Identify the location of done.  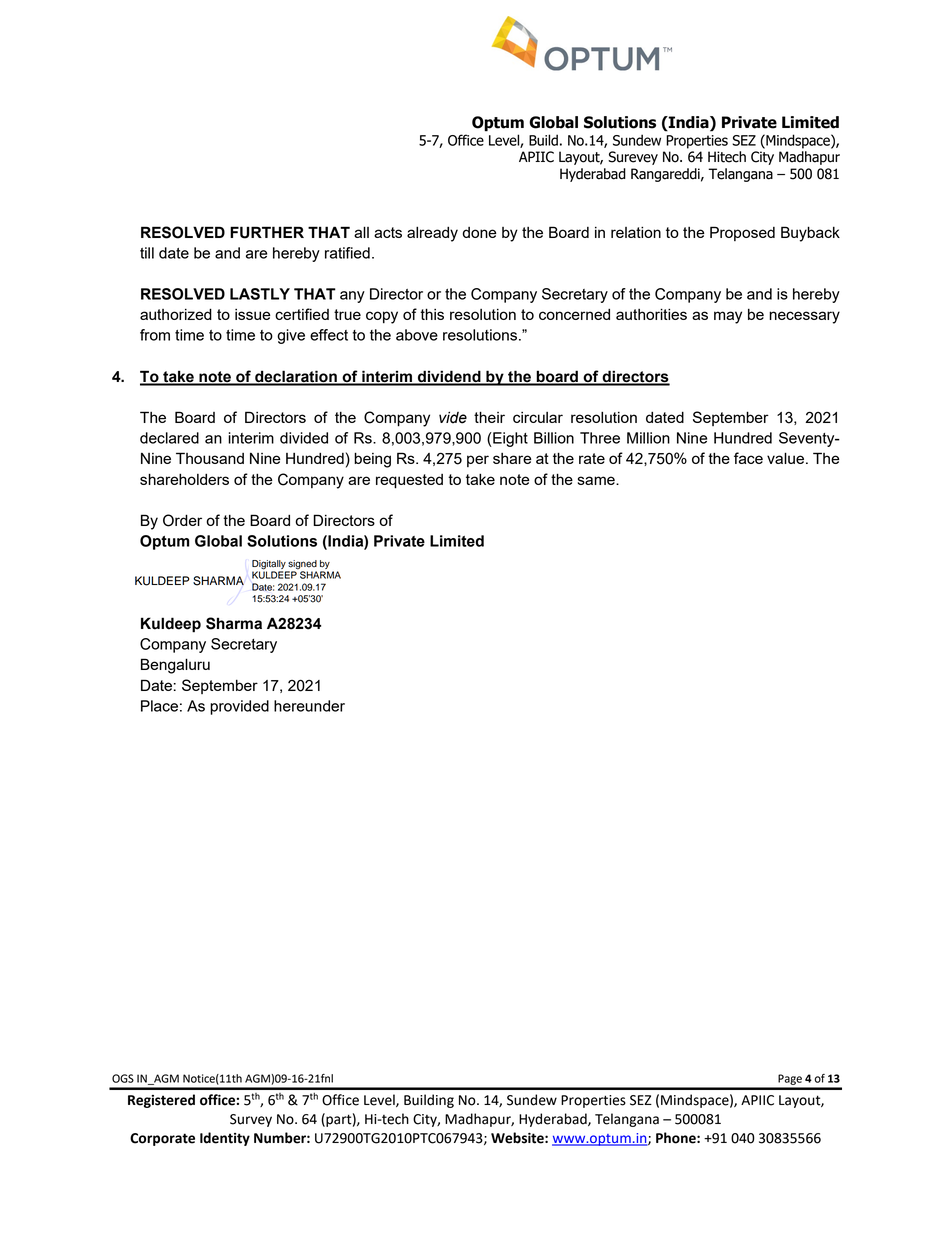
(480, 232).
